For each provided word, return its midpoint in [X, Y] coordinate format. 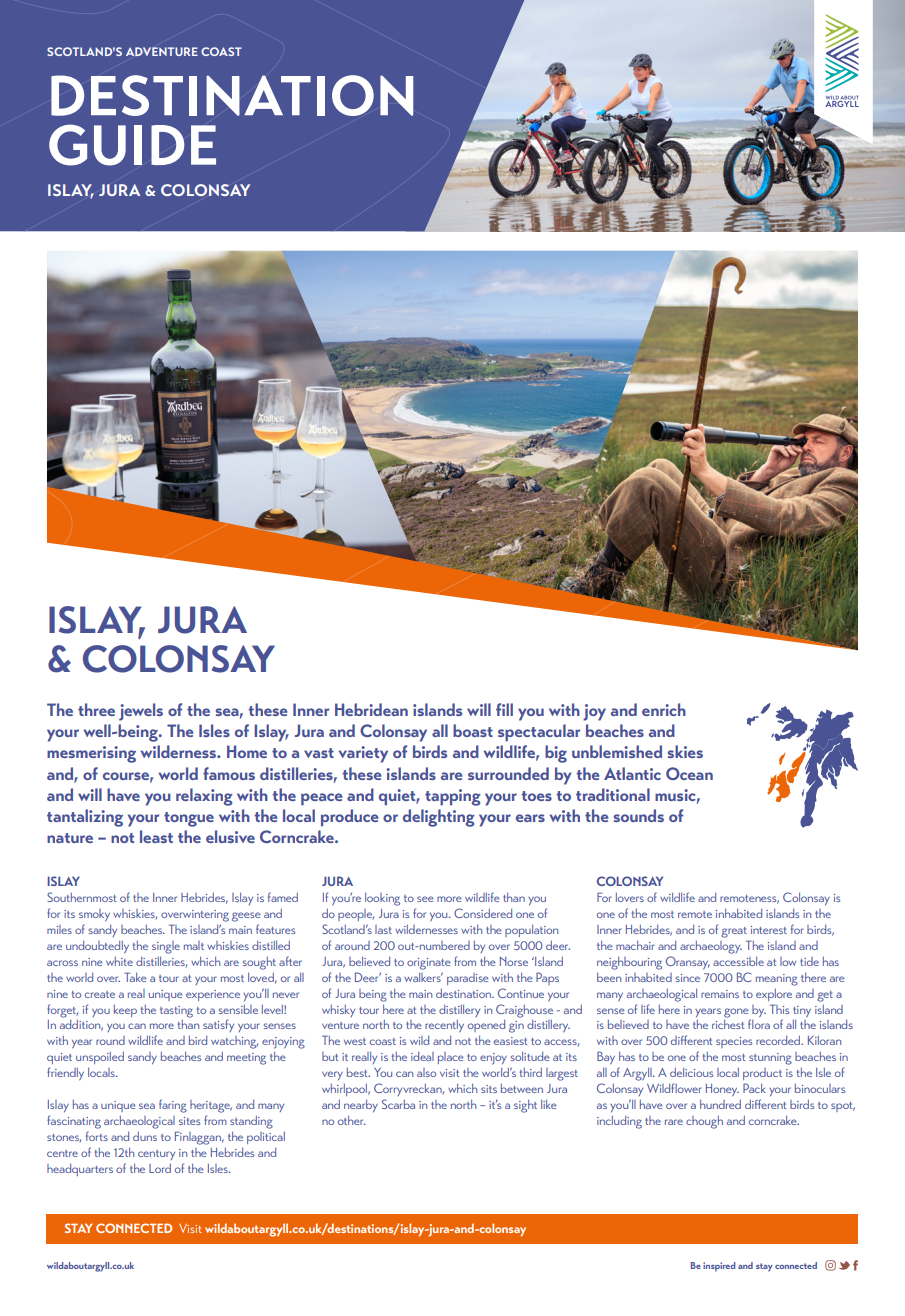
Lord [160, 1168]
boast [473, 730]
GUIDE [132, 145]
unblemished [617, 751]
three [96, 709]
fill [504, 709]
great [734, 932]
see [425, 899]
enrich [664, 709]
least [156, 836]
